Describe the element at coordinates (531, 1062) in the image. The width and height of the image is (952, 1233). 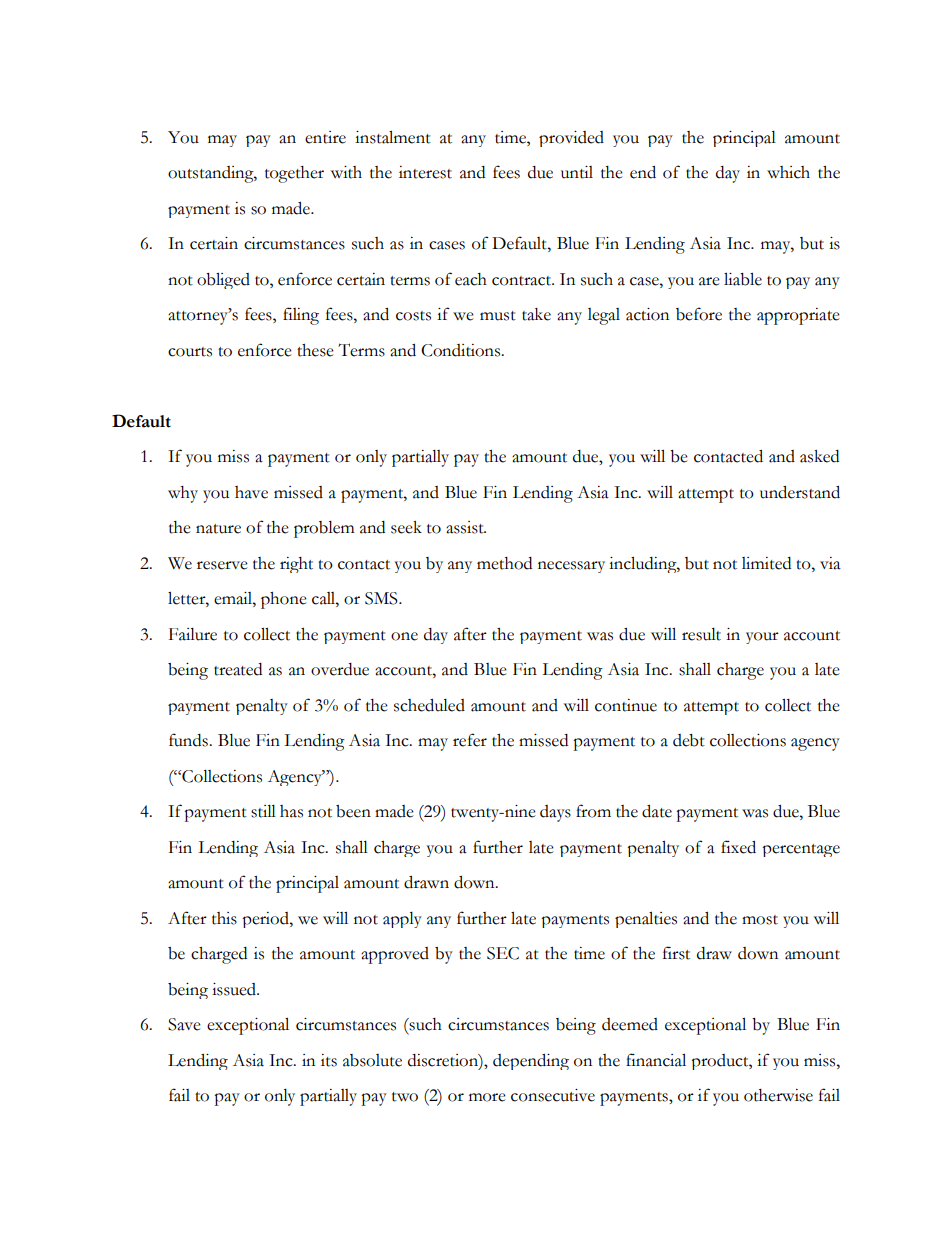
I see `depending` at that location.
